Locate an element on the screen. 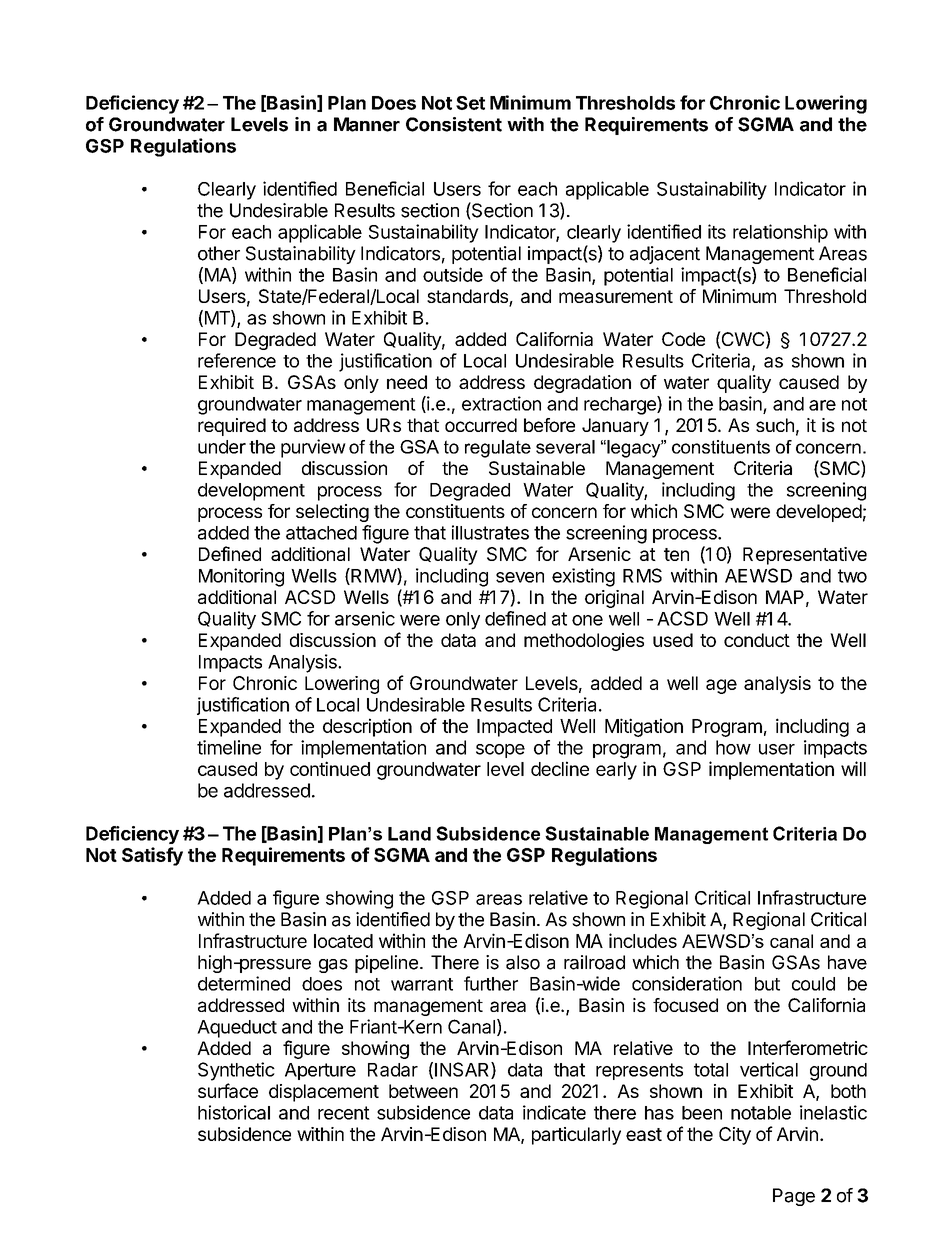 The height and width of the screenshot is (1233, 952). Consistent is located at coordinates (454, 124).
